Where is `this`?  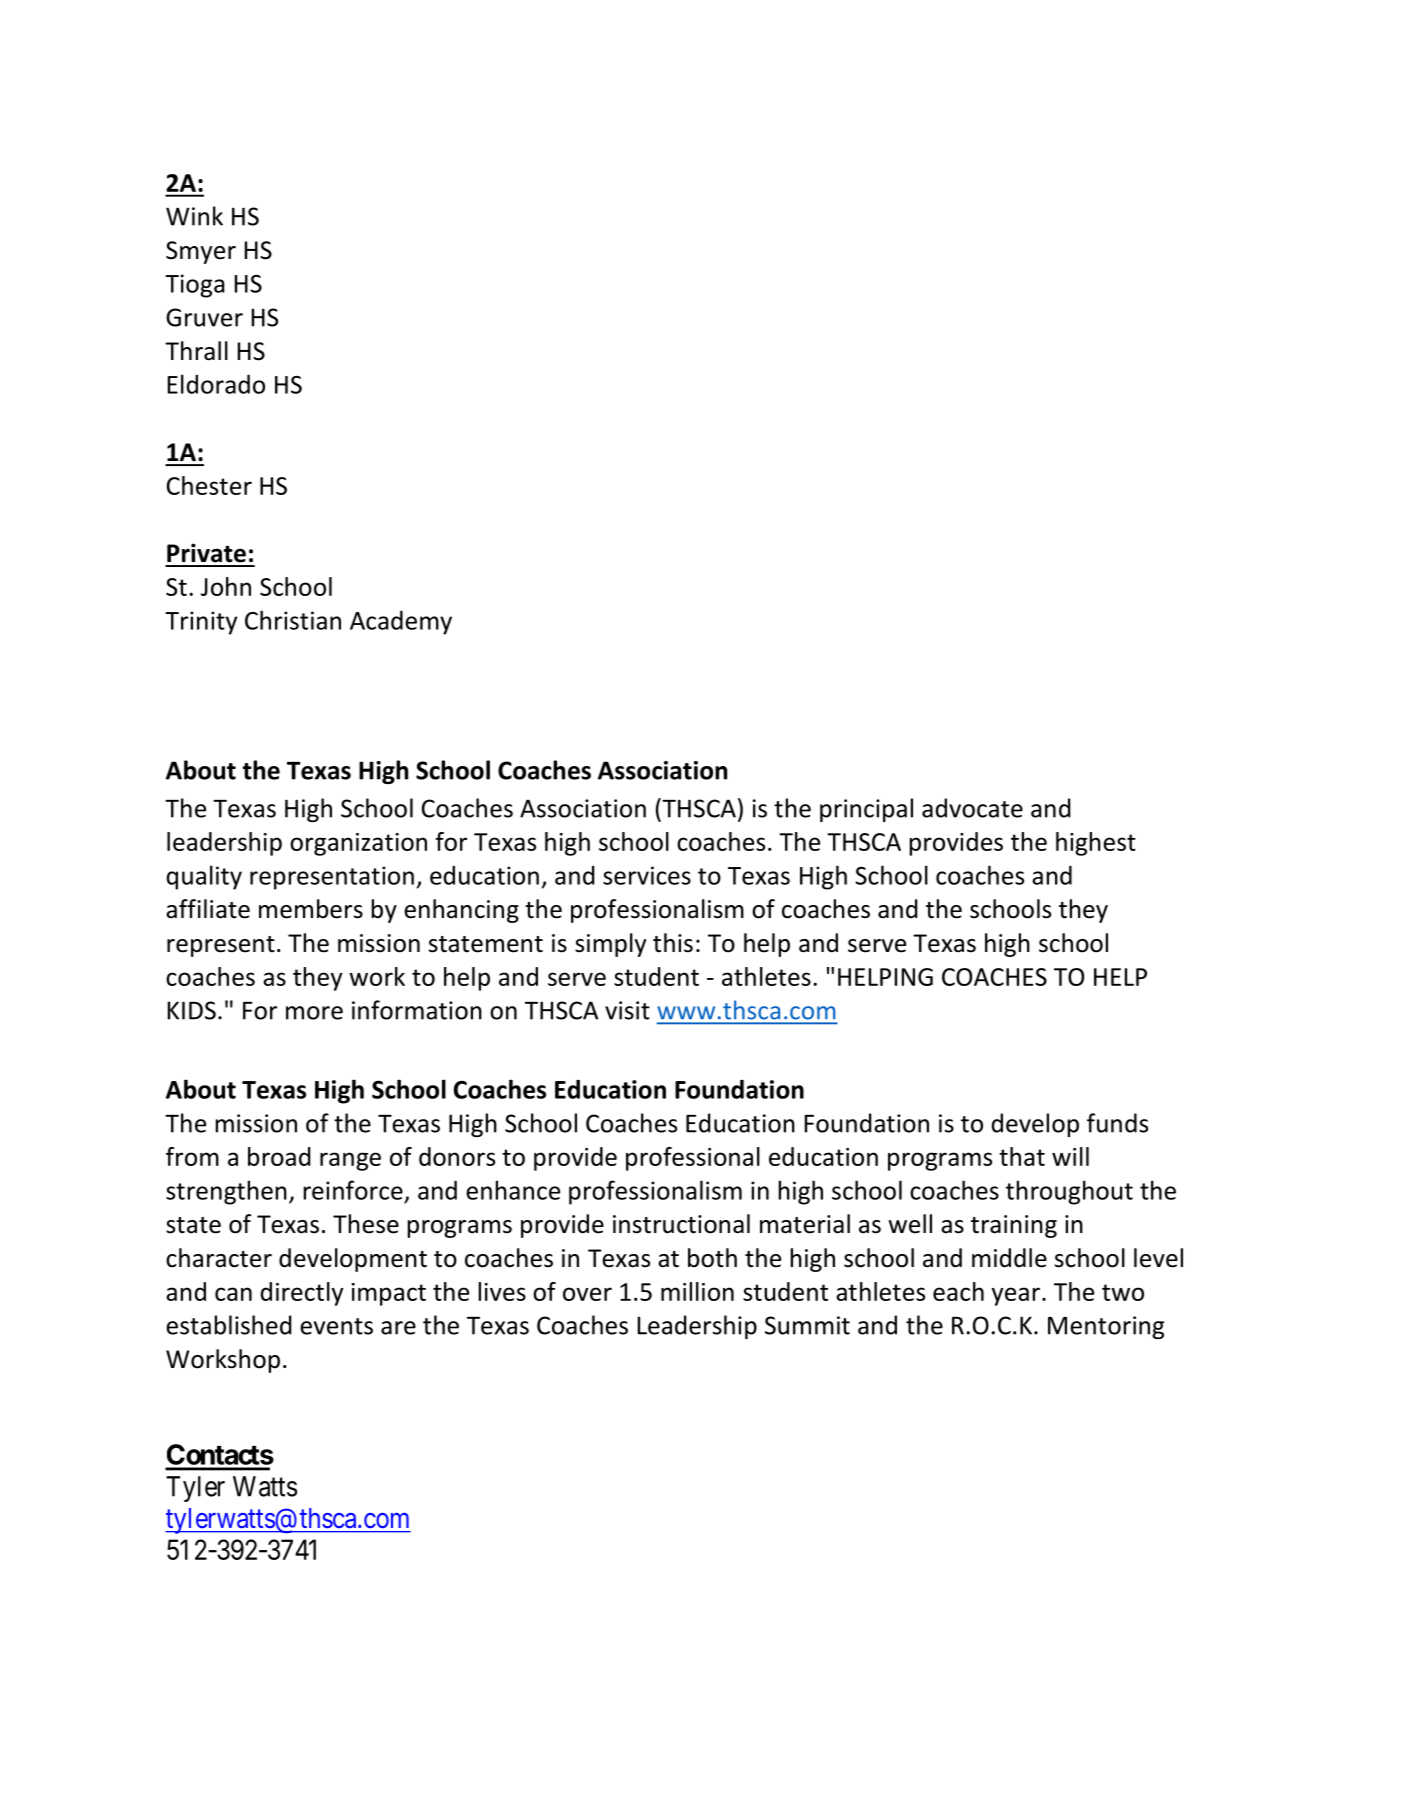
this is located at coordinates (673, 943).
